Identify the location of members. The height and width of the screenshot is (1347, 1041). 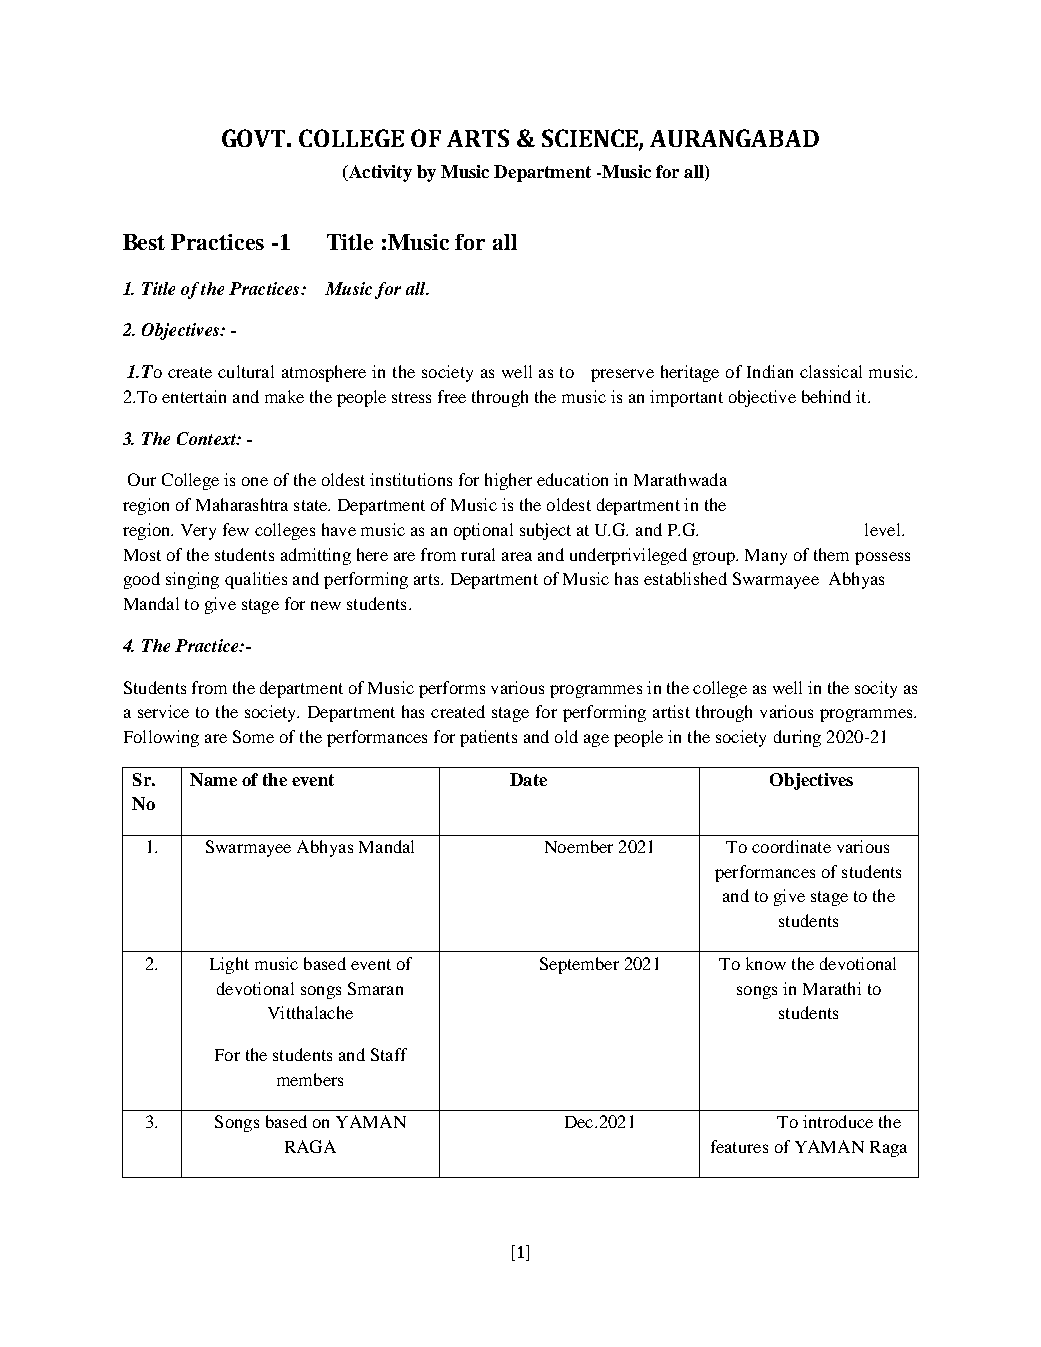
(310, 1079).
